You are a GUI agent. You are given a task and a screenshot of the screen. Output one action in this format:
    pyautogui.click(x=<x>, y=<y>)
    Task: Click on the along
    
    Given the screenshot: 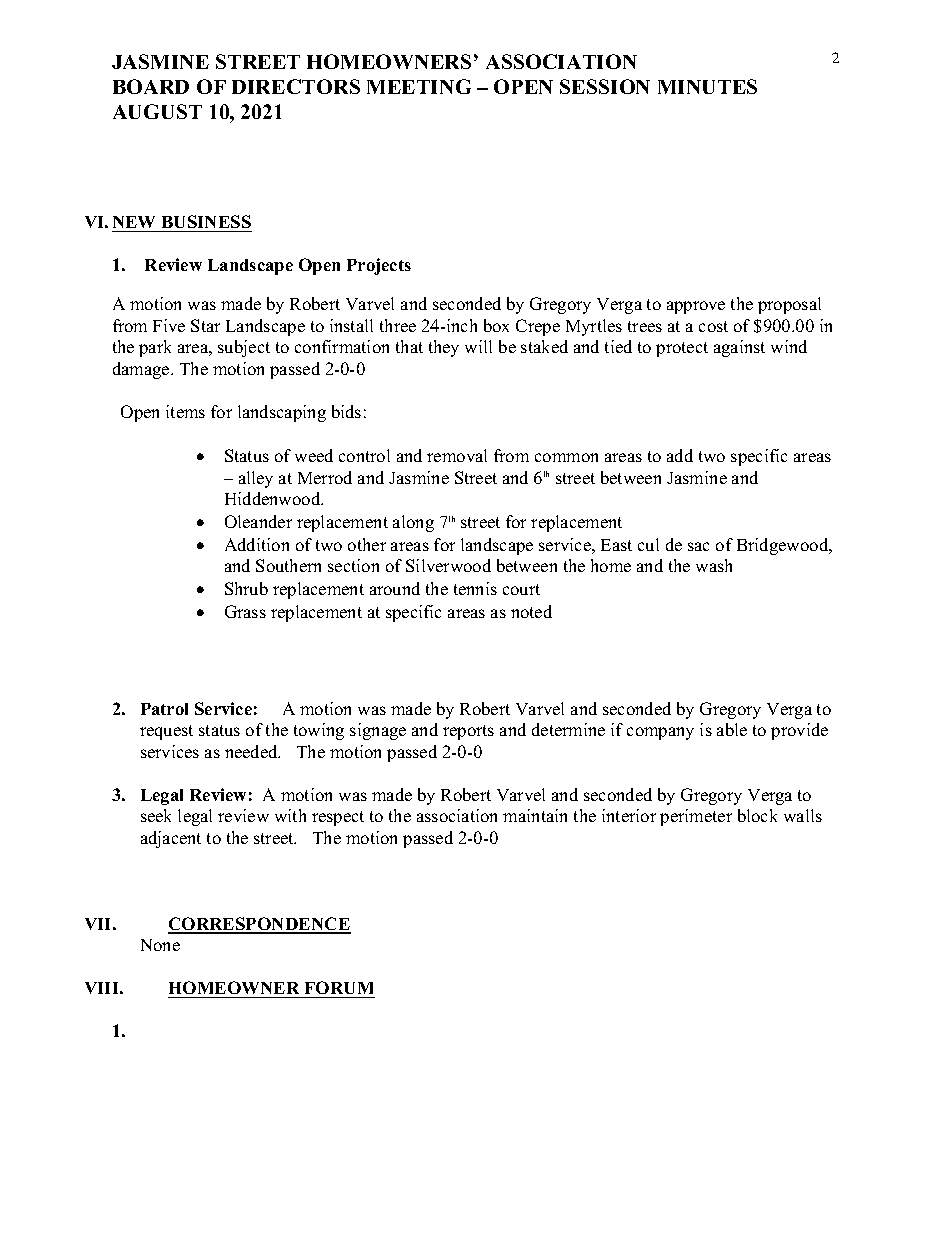 What is the action you would take?
    pyautogui.click(x=413, y=523)
